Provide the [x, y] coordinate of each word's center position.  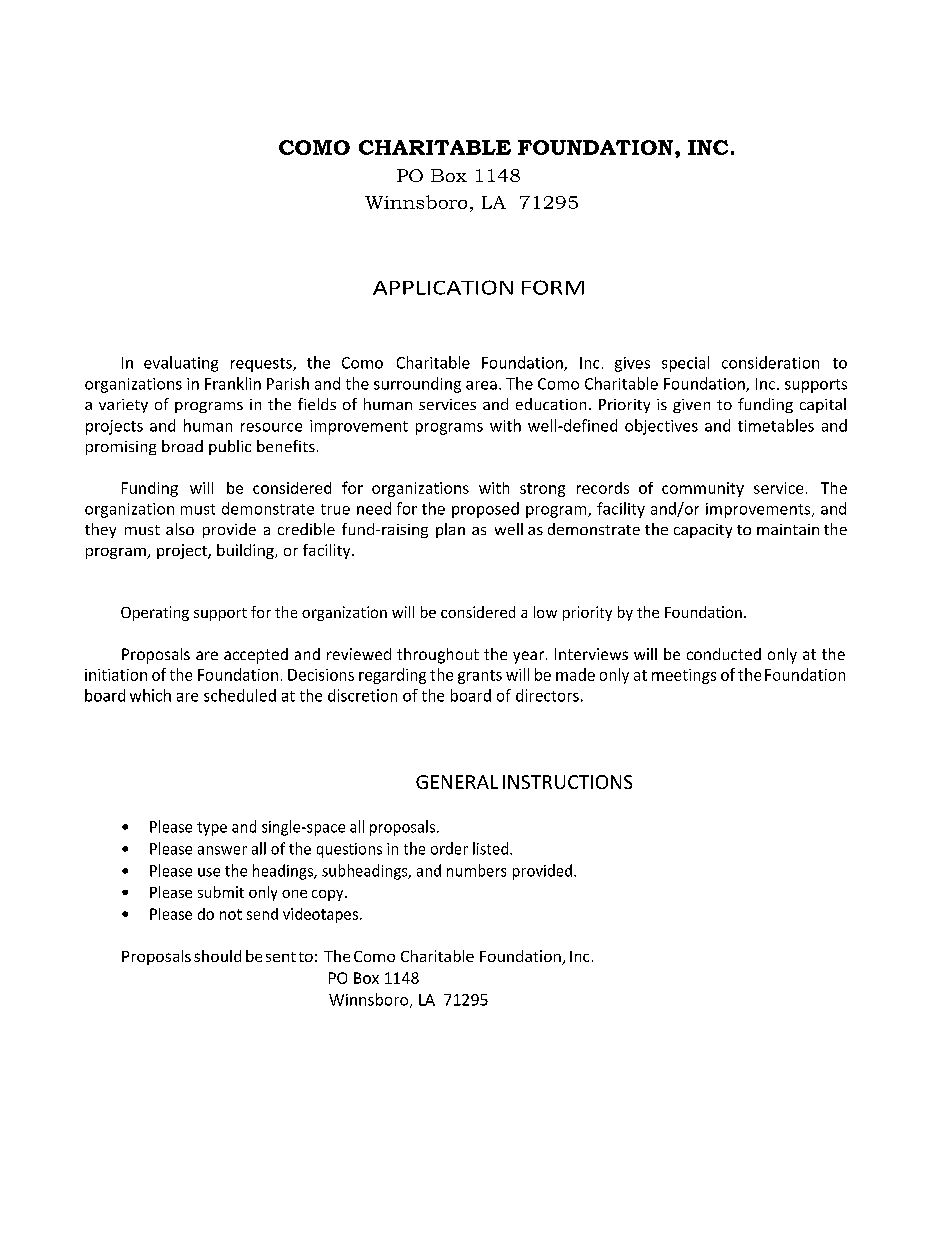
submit [221, 892]
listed [492, 848]
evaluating [181, 364]
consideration [770, 362]
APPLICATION [443, 287]
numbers [476, 870]
